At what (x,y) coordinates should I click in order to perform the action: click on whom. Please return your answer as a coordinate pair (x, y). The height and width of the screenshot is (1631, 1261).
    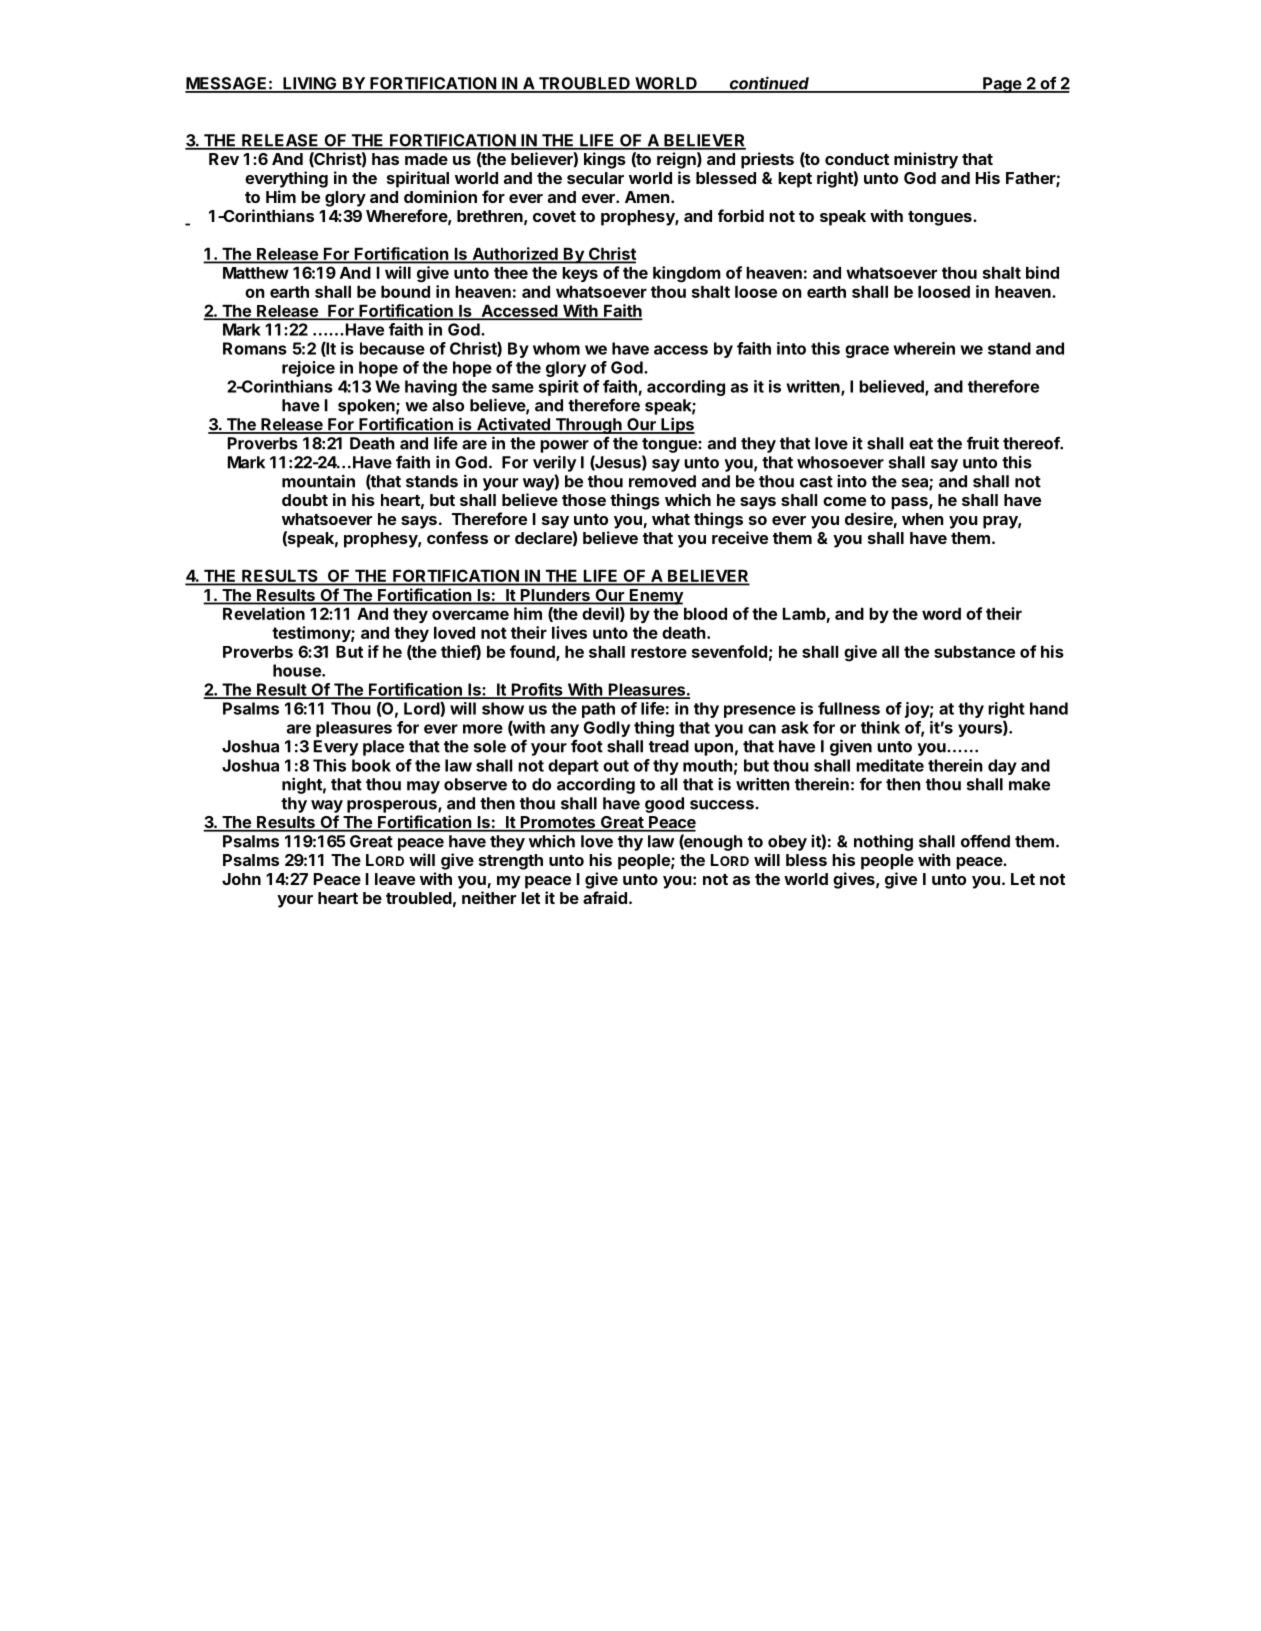
    Looking at the image, I should click on (556, 348).
